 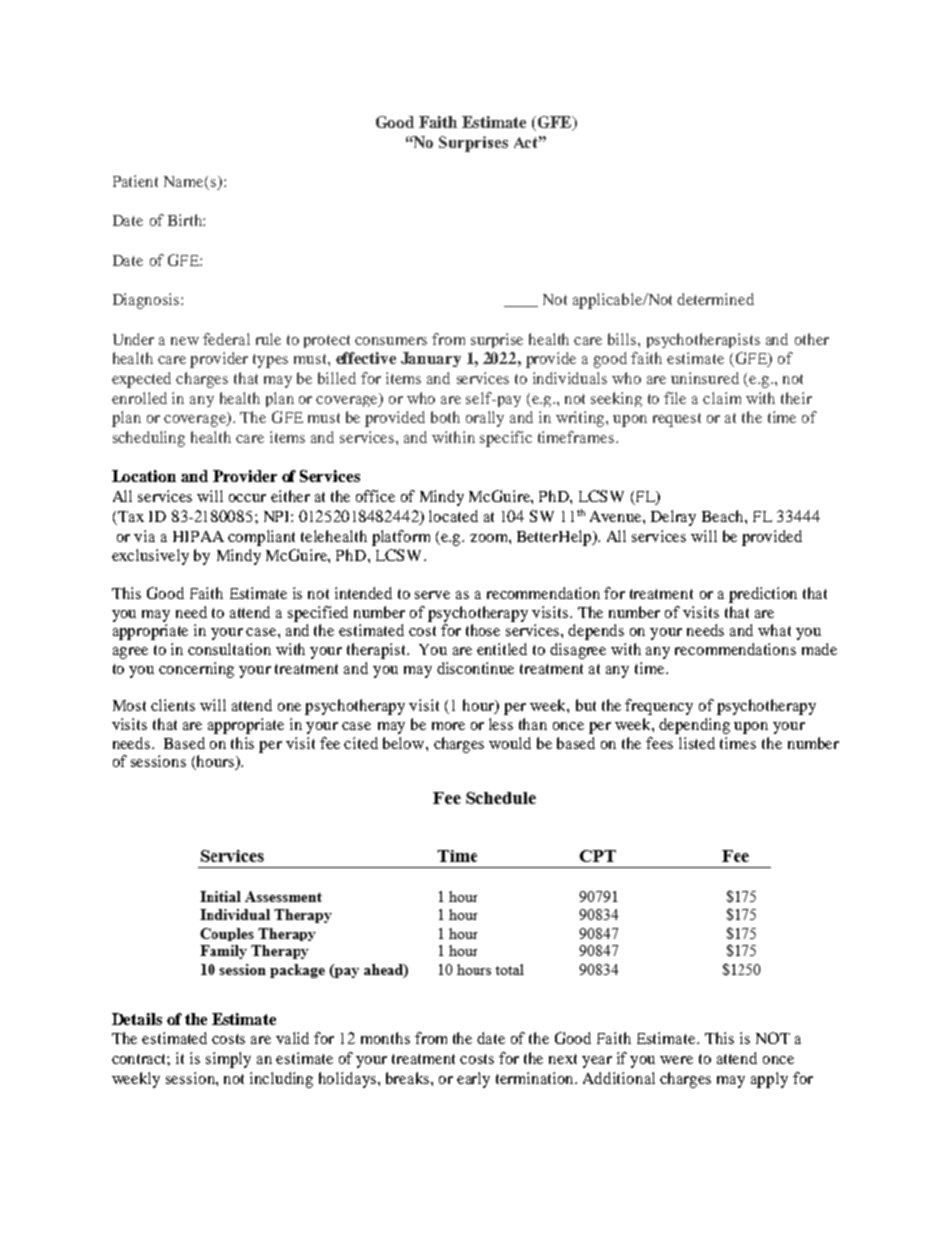 I want to click on determined, so click(x=715, y=299).
